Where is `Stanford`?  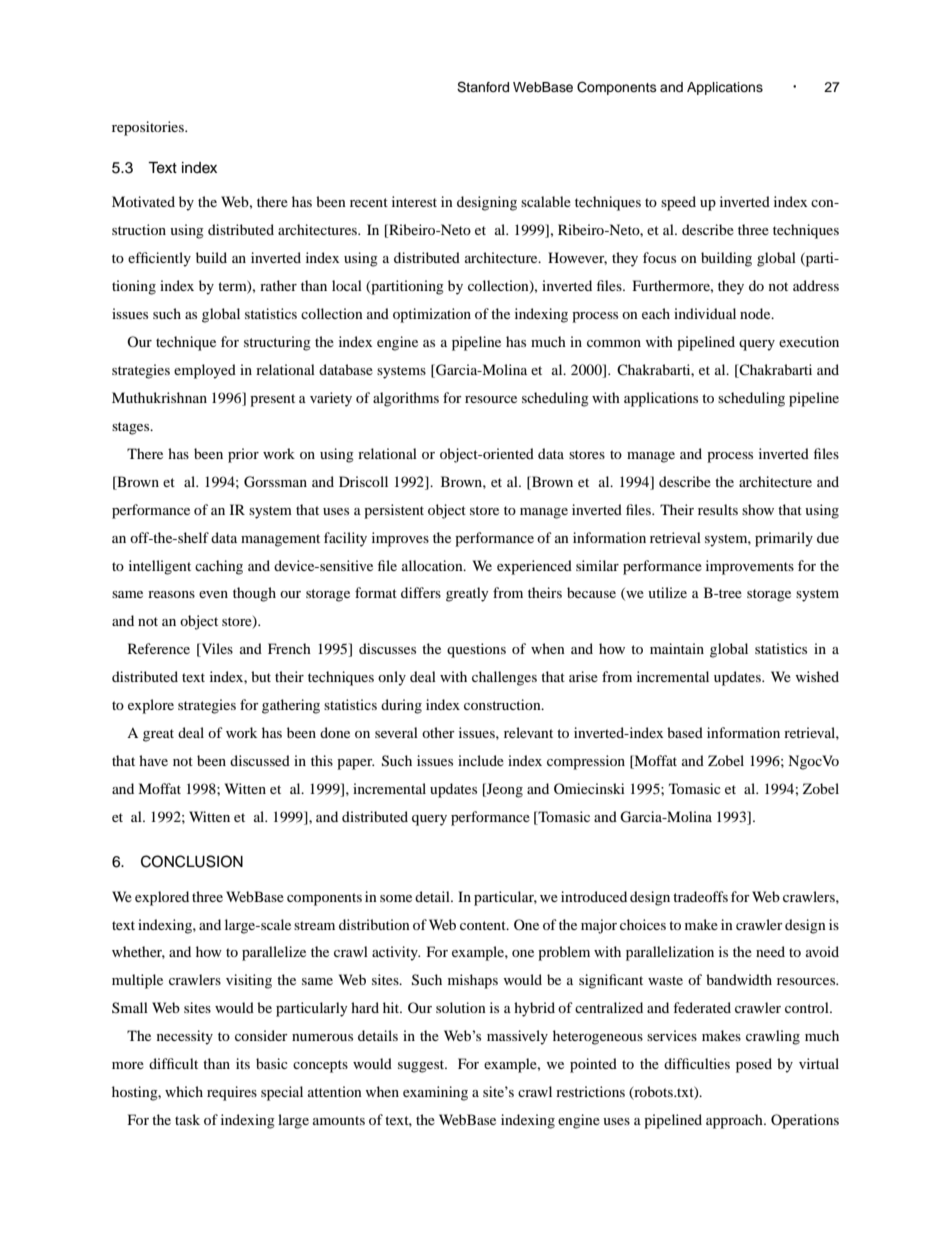
Stanford is located at coordinates (483, 87).
